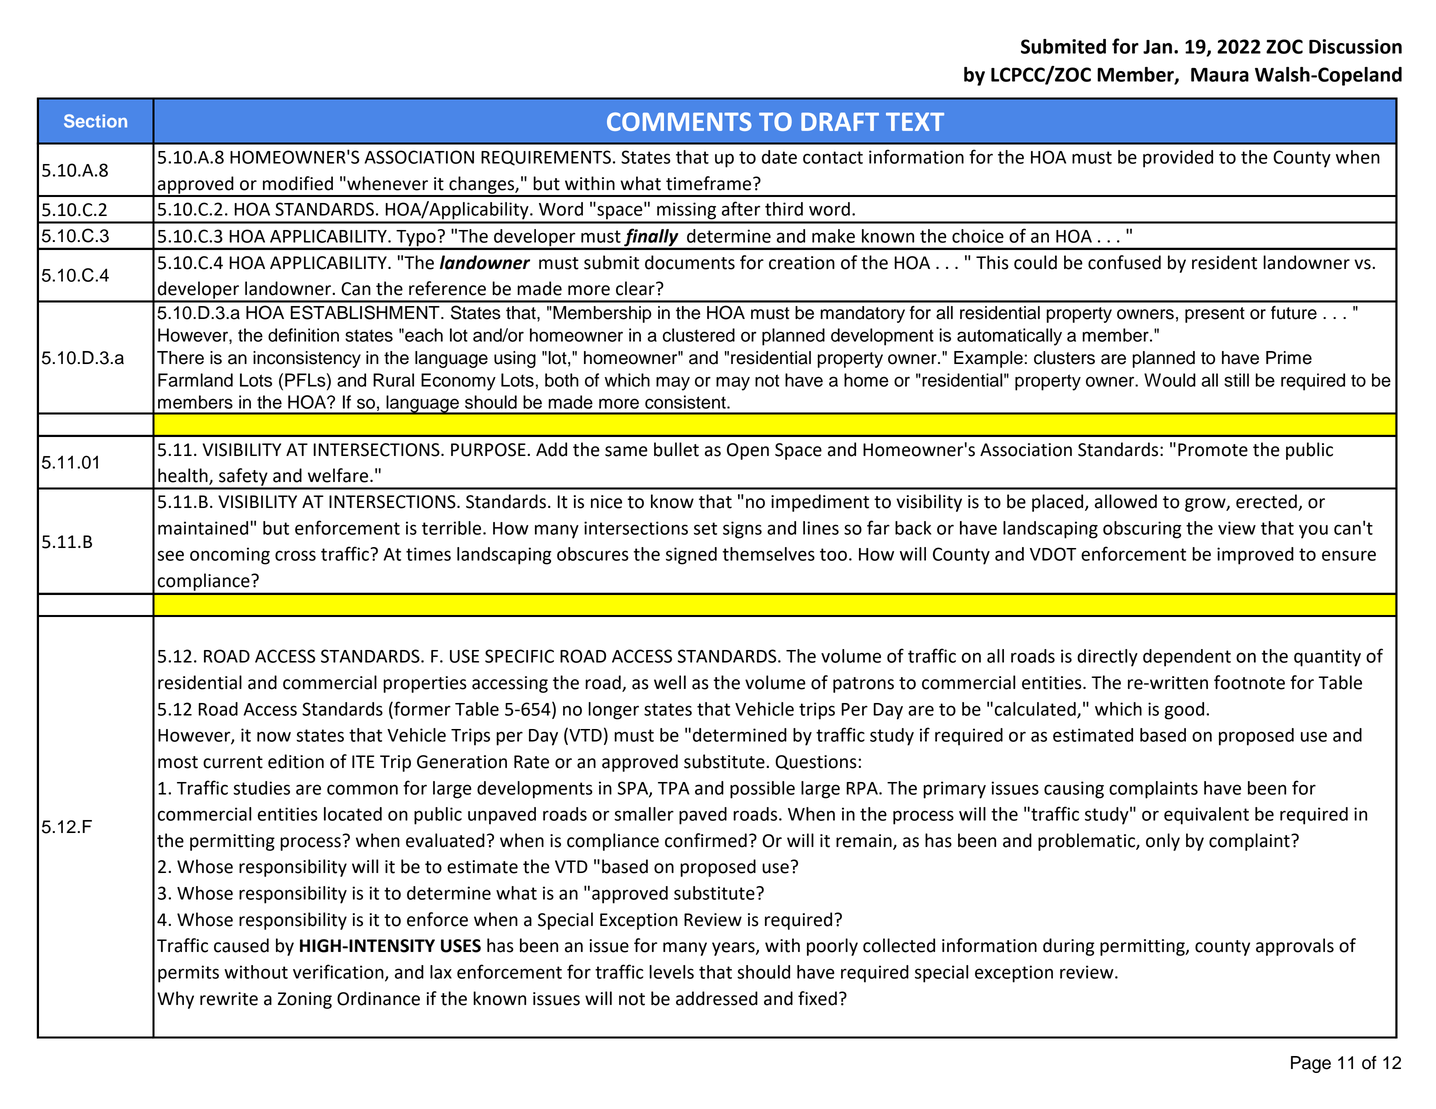 The width and height of the screenshot is (1436, 1109). Describe the element at coordinates (840, 121) in the screenshot. I see `DRAFT` at that location.
